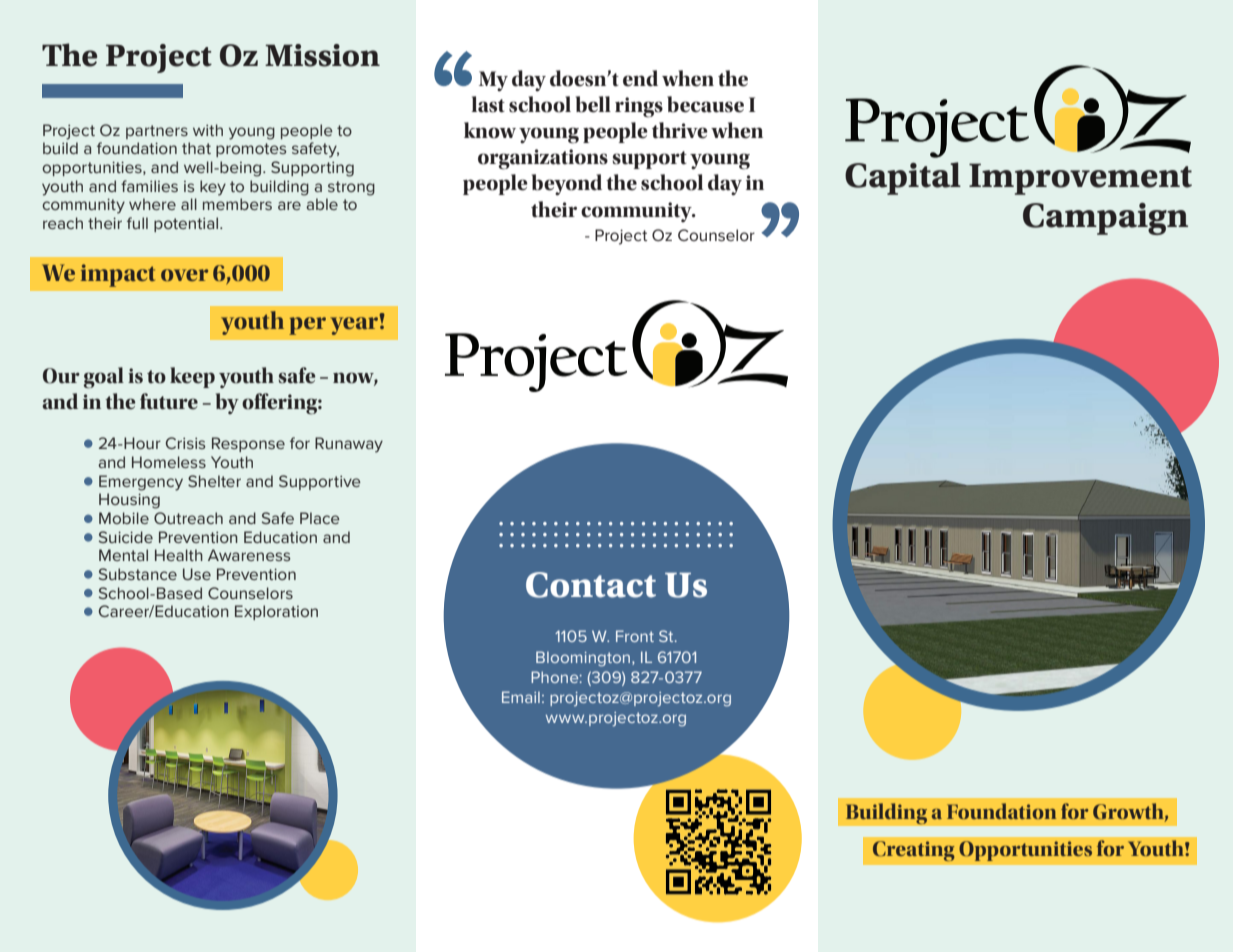  Describe the element at coordinates (903, 178) in the screenshot. I see `Capital` at that location.
